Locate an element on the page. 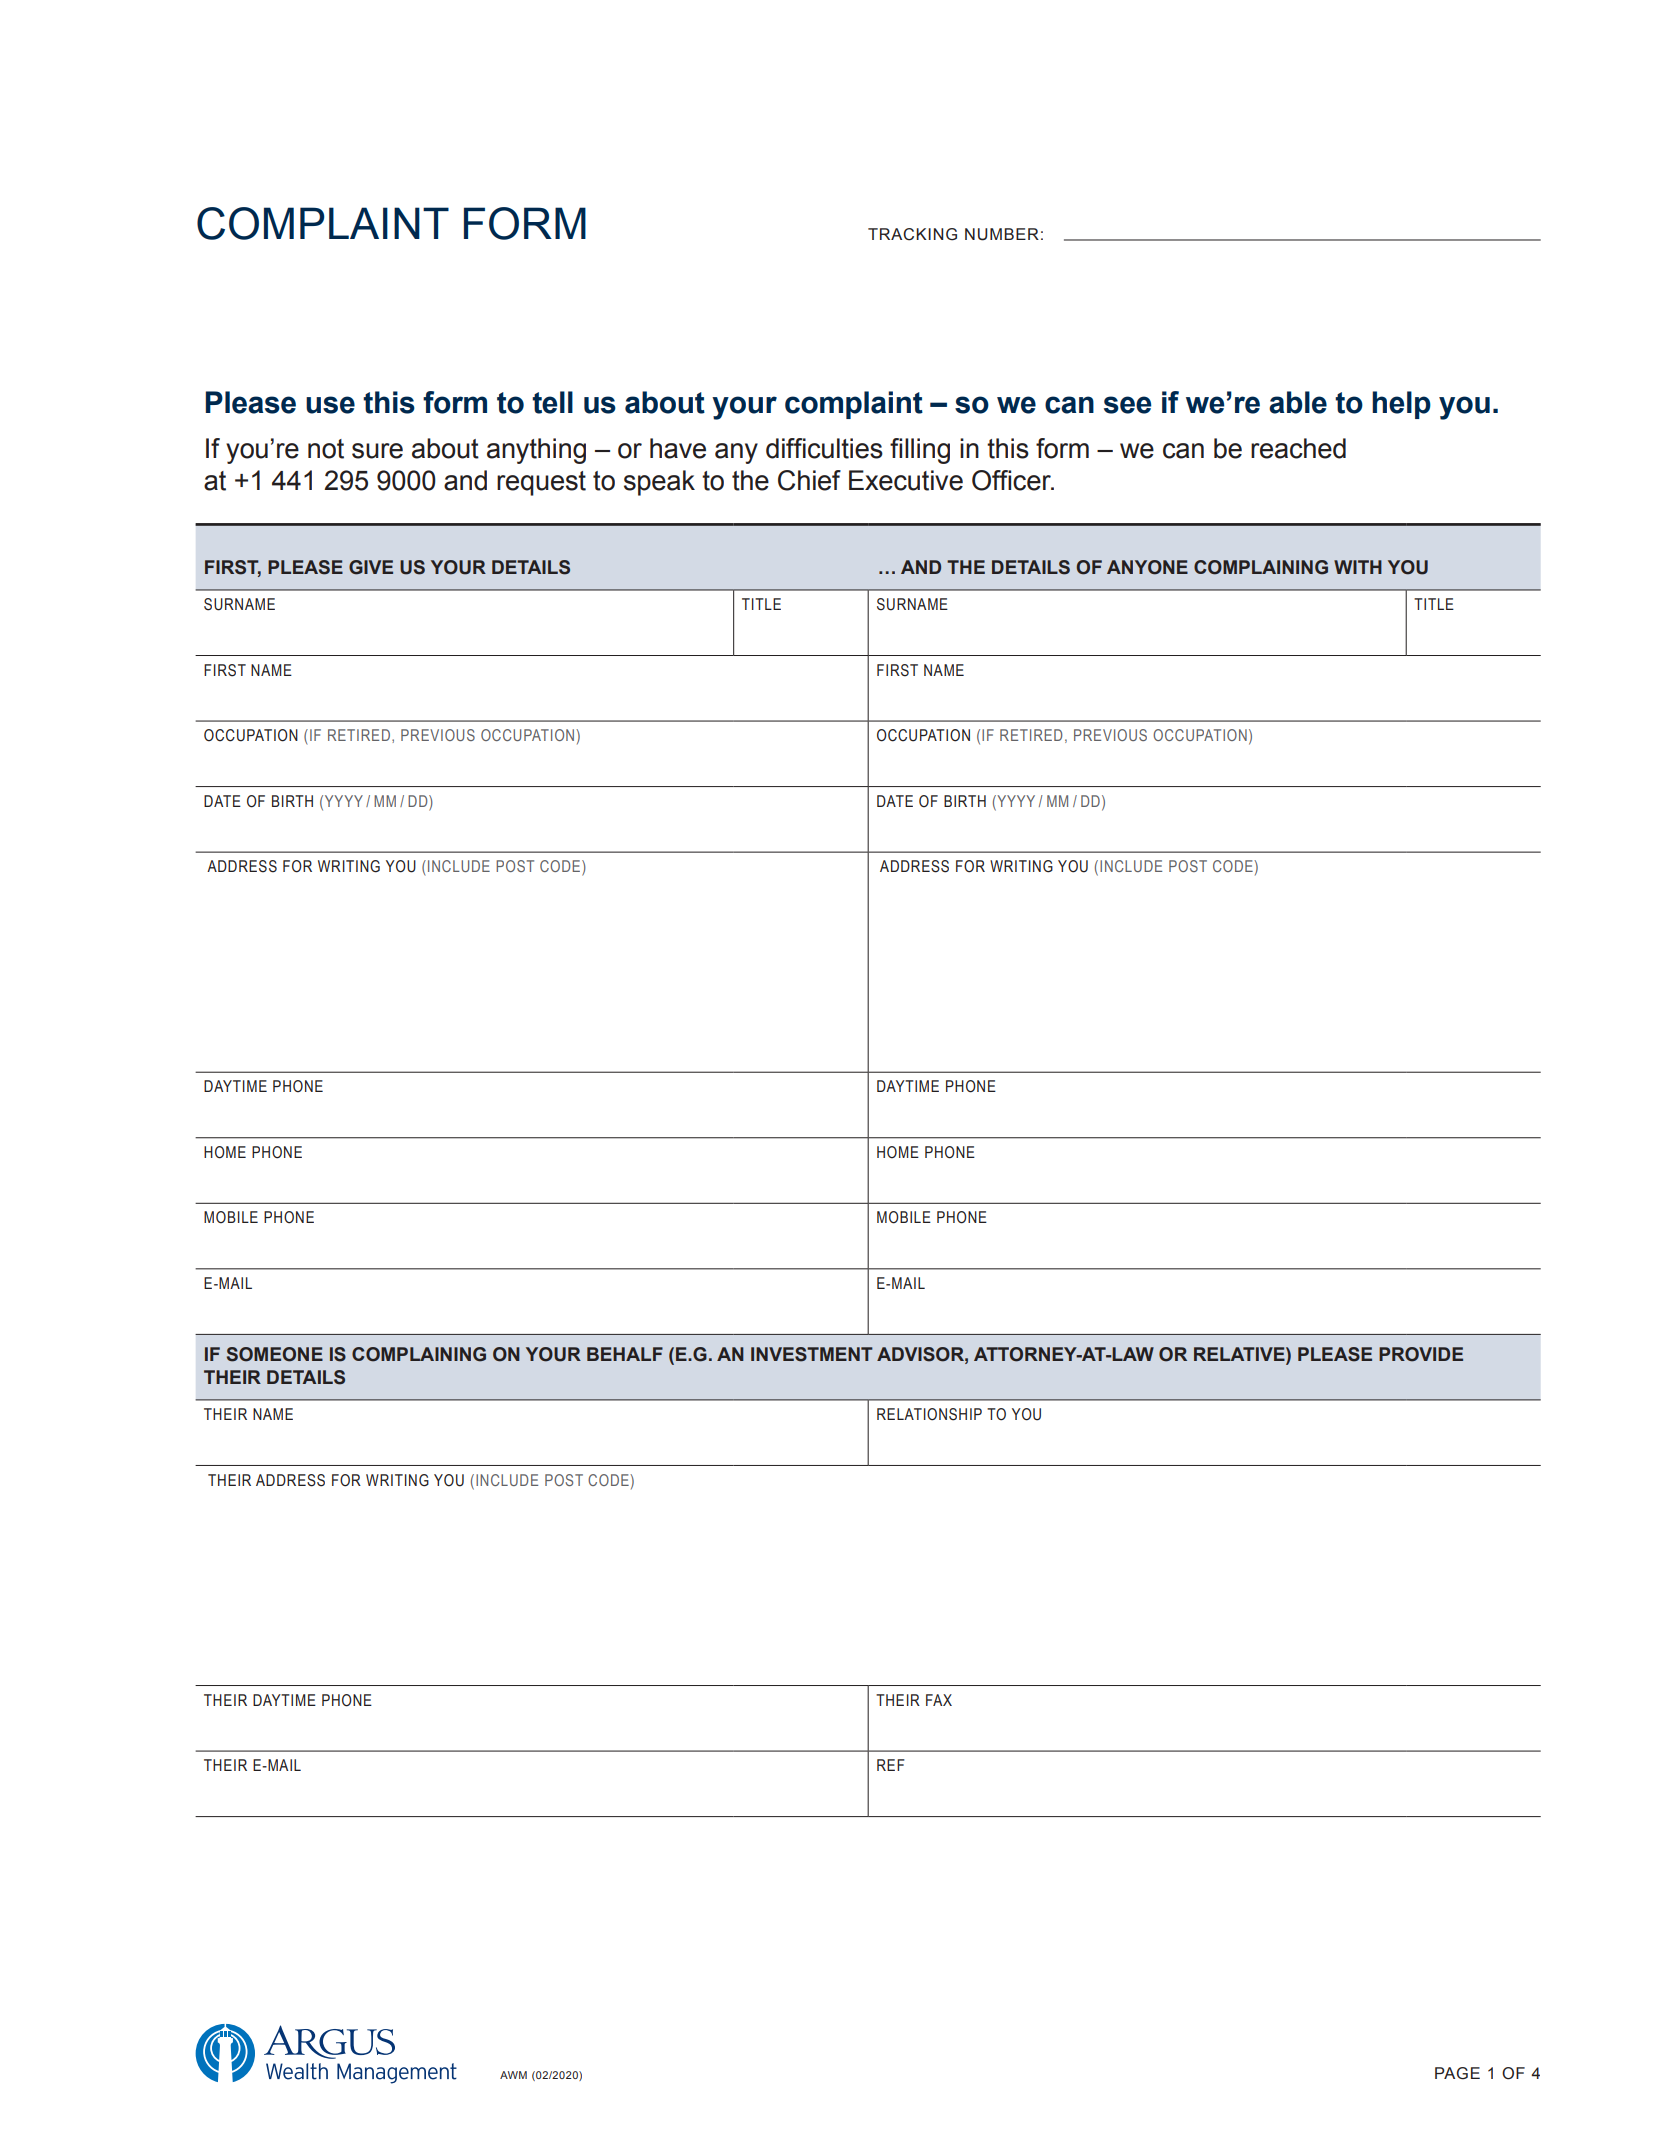  PROVIDE is located at coordinates (1421, 1354).
